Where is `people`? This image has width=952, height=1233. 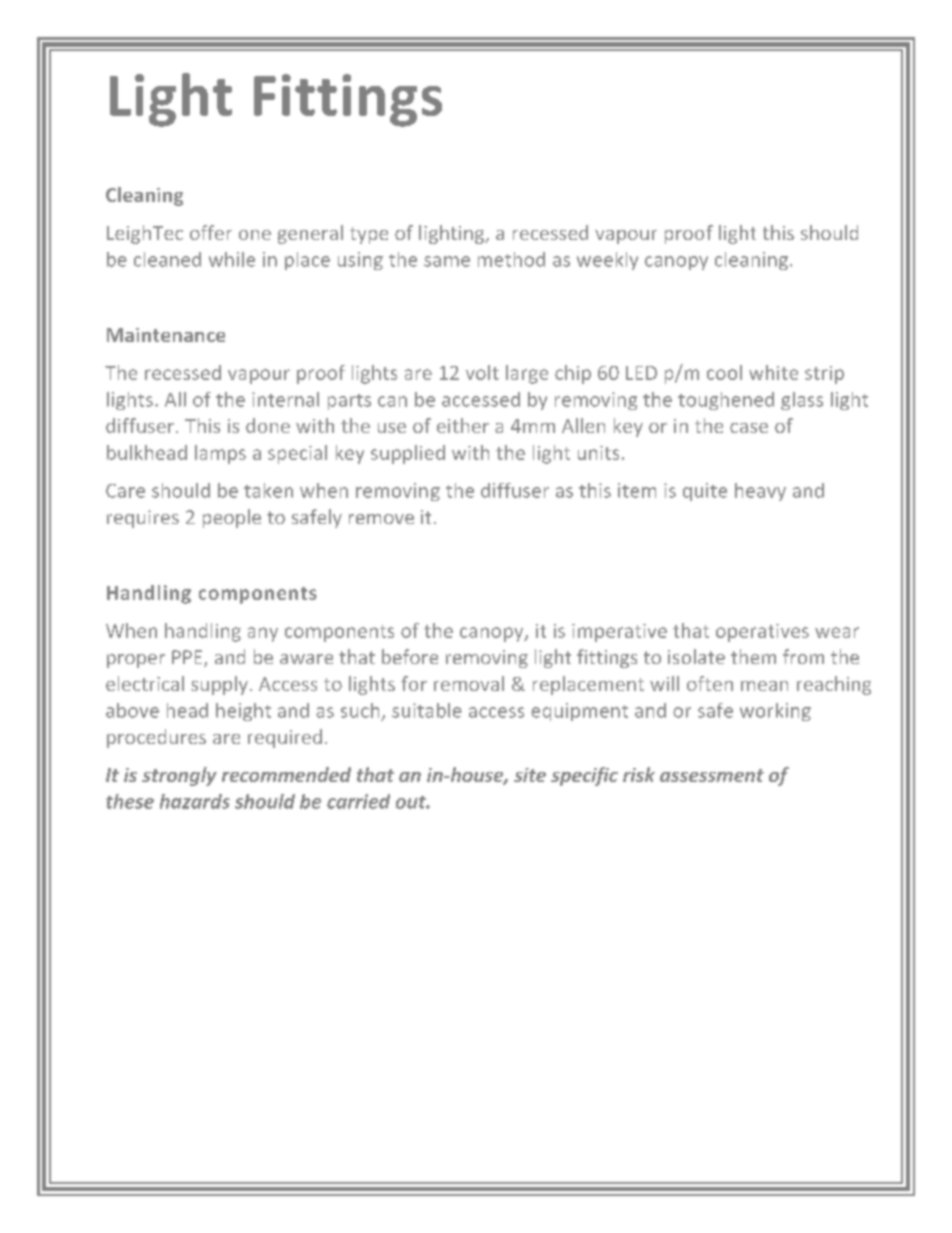
people is located at coordinates (232, 518).
